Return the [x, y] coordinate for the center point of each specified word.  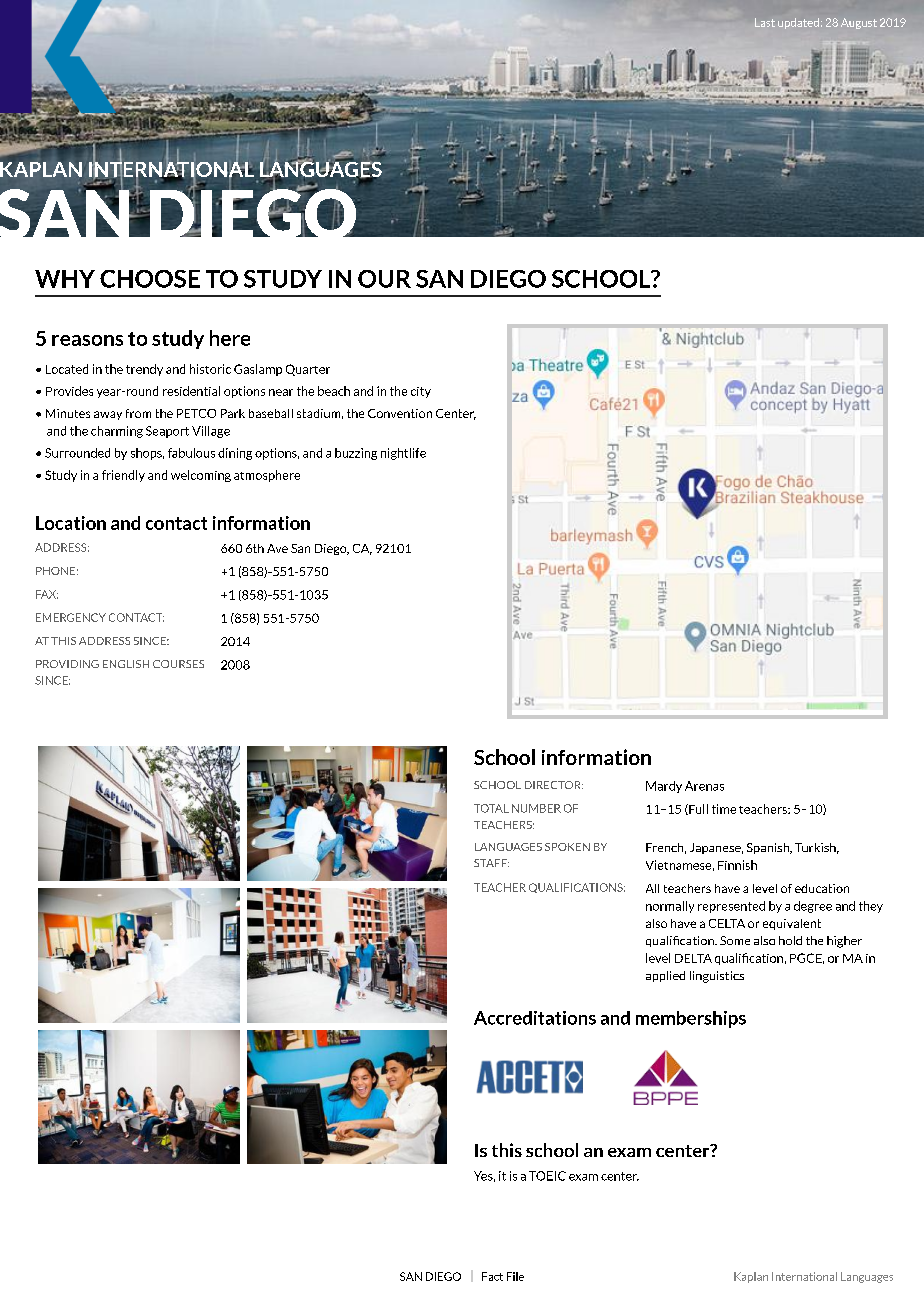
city [421, 392]
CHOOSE [150, 279]
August [859, 23]
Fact [492, 1276]
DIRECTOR [554, 785]
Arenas [704, 786]
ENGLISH [126, 664]
